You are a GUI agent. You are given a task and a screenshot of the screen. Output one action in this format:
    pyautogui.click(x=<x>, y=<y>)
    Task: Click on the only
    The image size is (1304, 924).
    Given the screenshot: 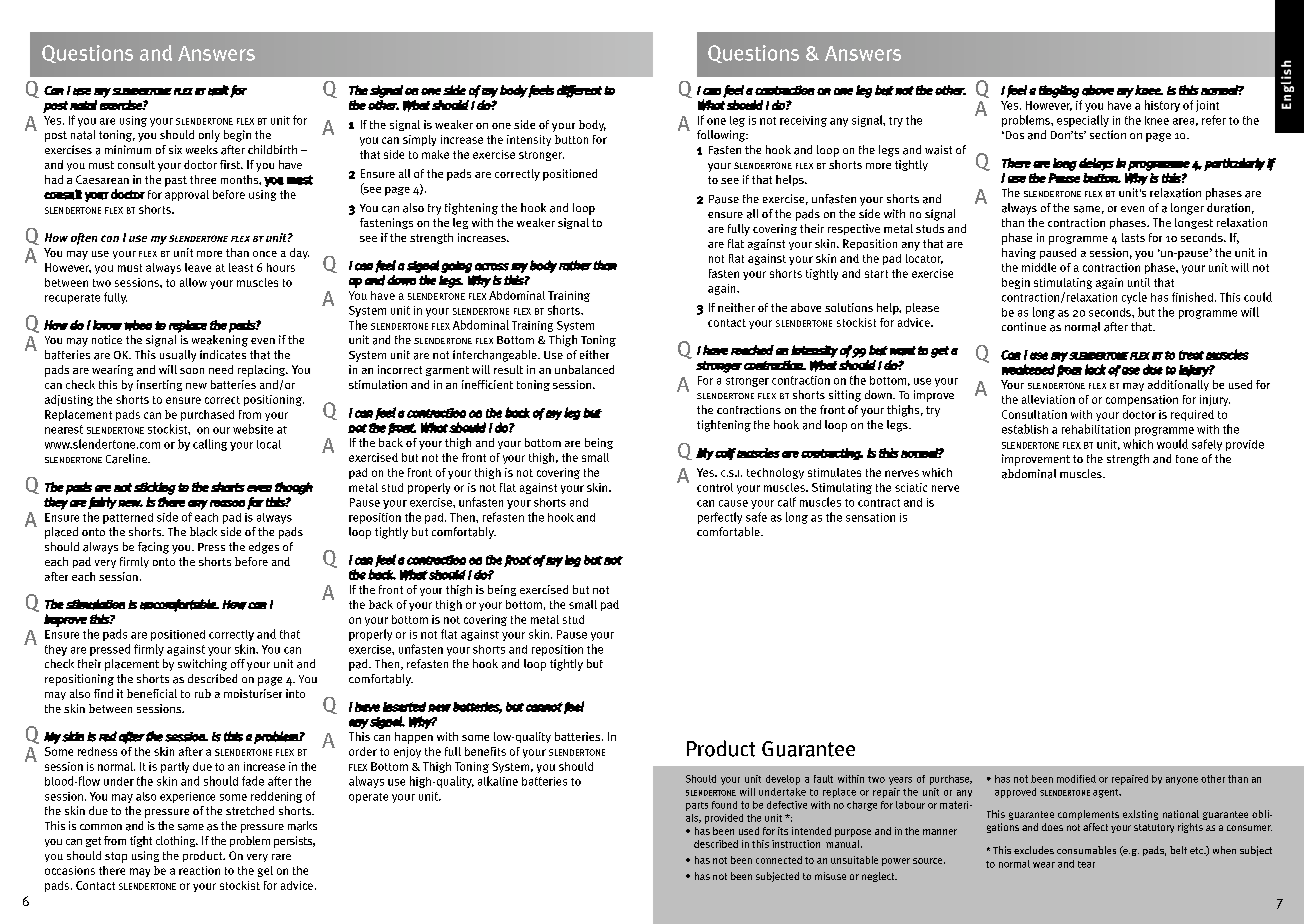 What is the action you would take?
    pyautogui.click(x=209, y=136)
